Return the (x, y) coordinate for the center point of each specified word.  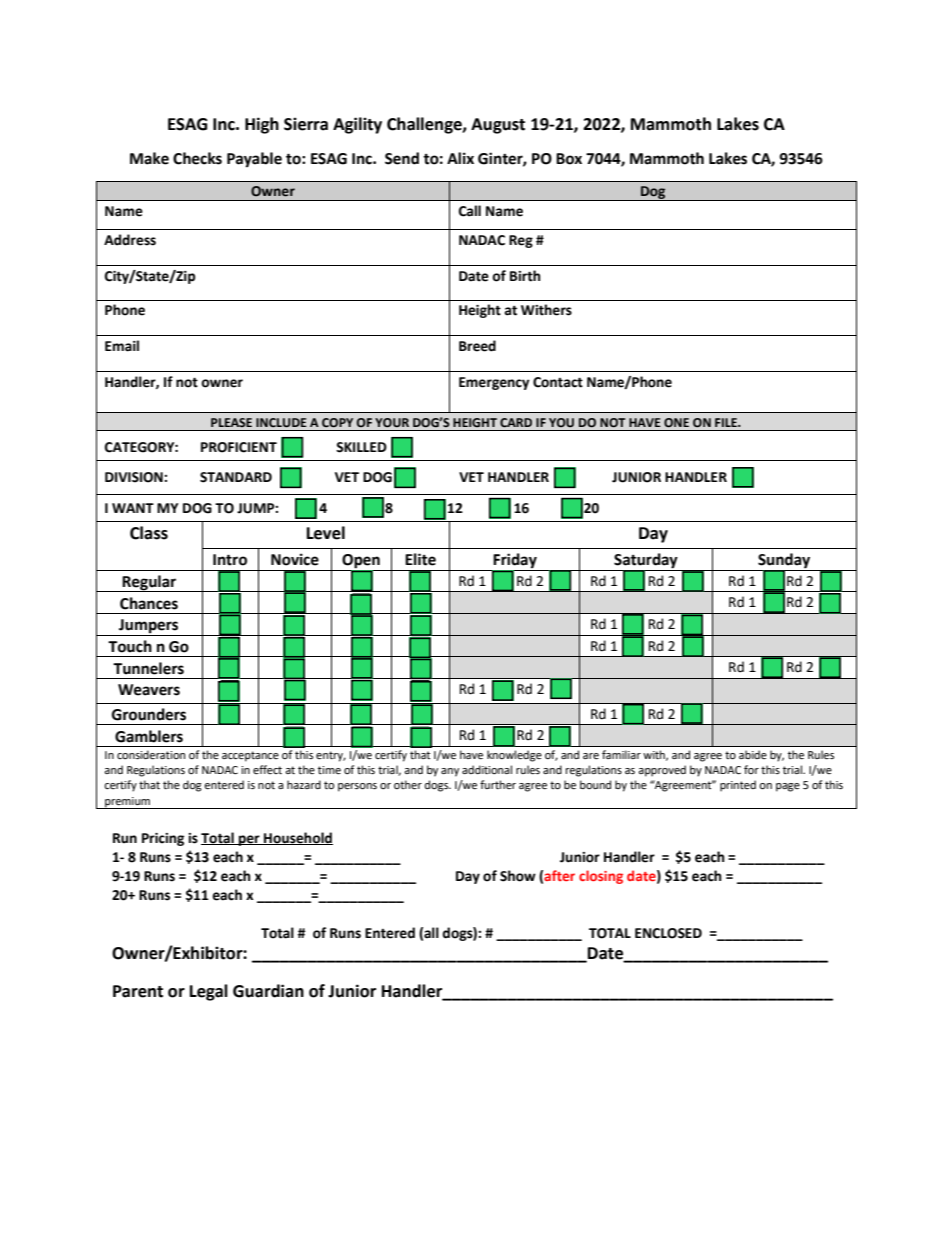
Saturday (646, 562)
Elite (420, 559)
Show (518, 876)
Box (569, 159)
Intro (230, 560)
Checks (197, 158)
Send (402, 158)
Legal (209, 992)
